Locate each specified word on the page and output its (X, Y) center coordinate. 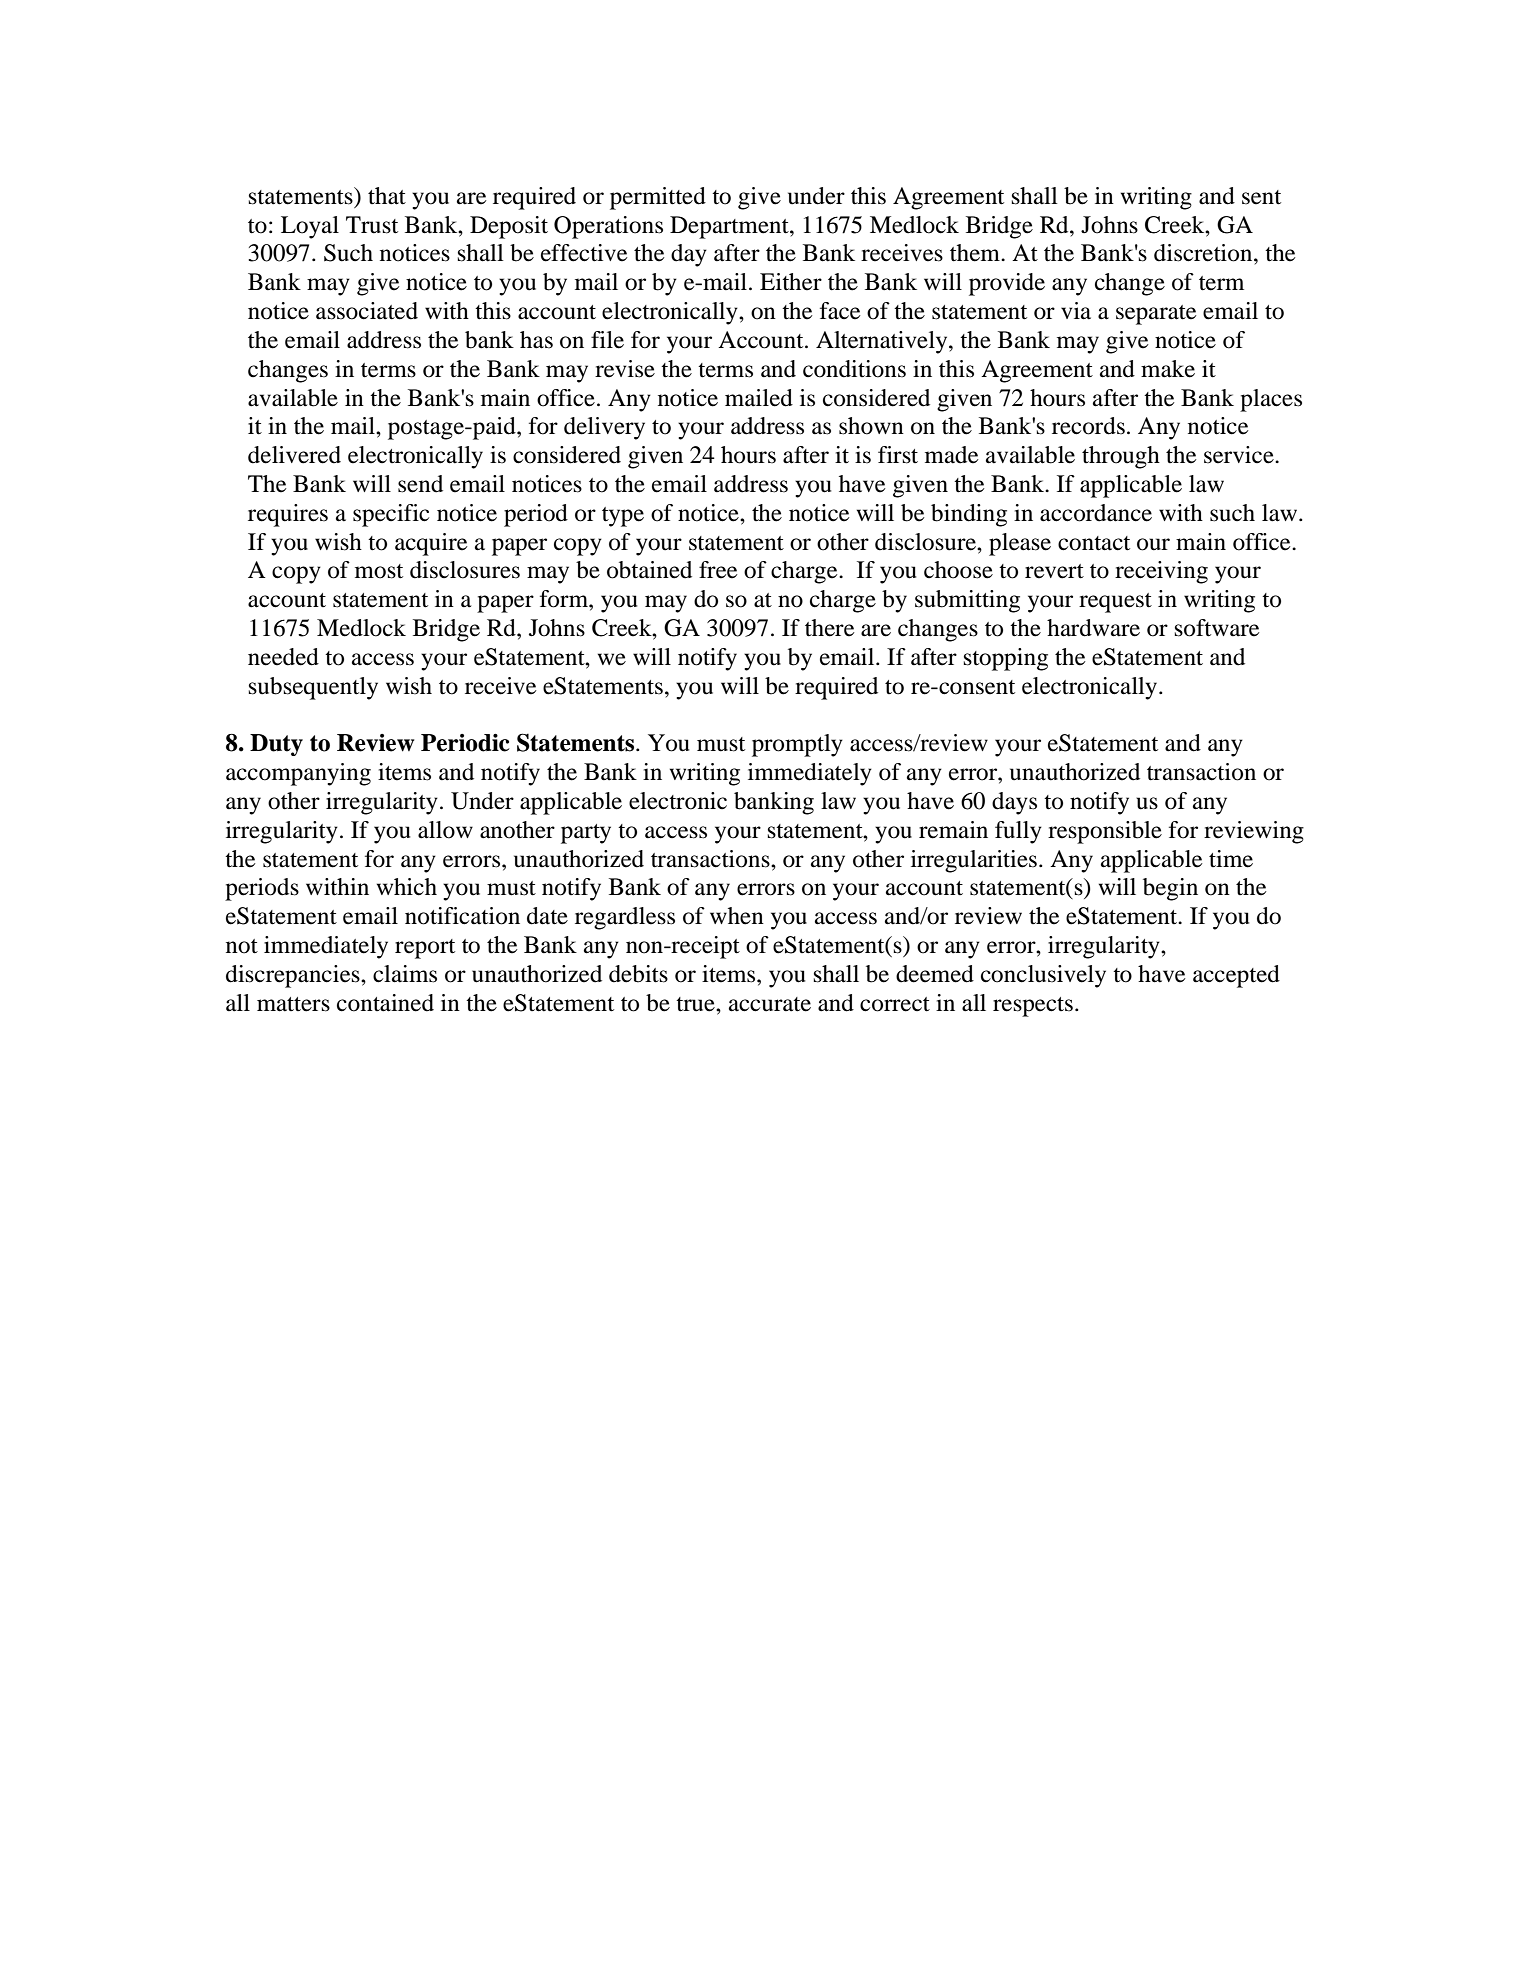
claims (405, 974)
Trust (372, 225)
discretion (1204, 253)
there (829, 628)
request (1115, 603)
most (379, 571)
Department (730, 227)
